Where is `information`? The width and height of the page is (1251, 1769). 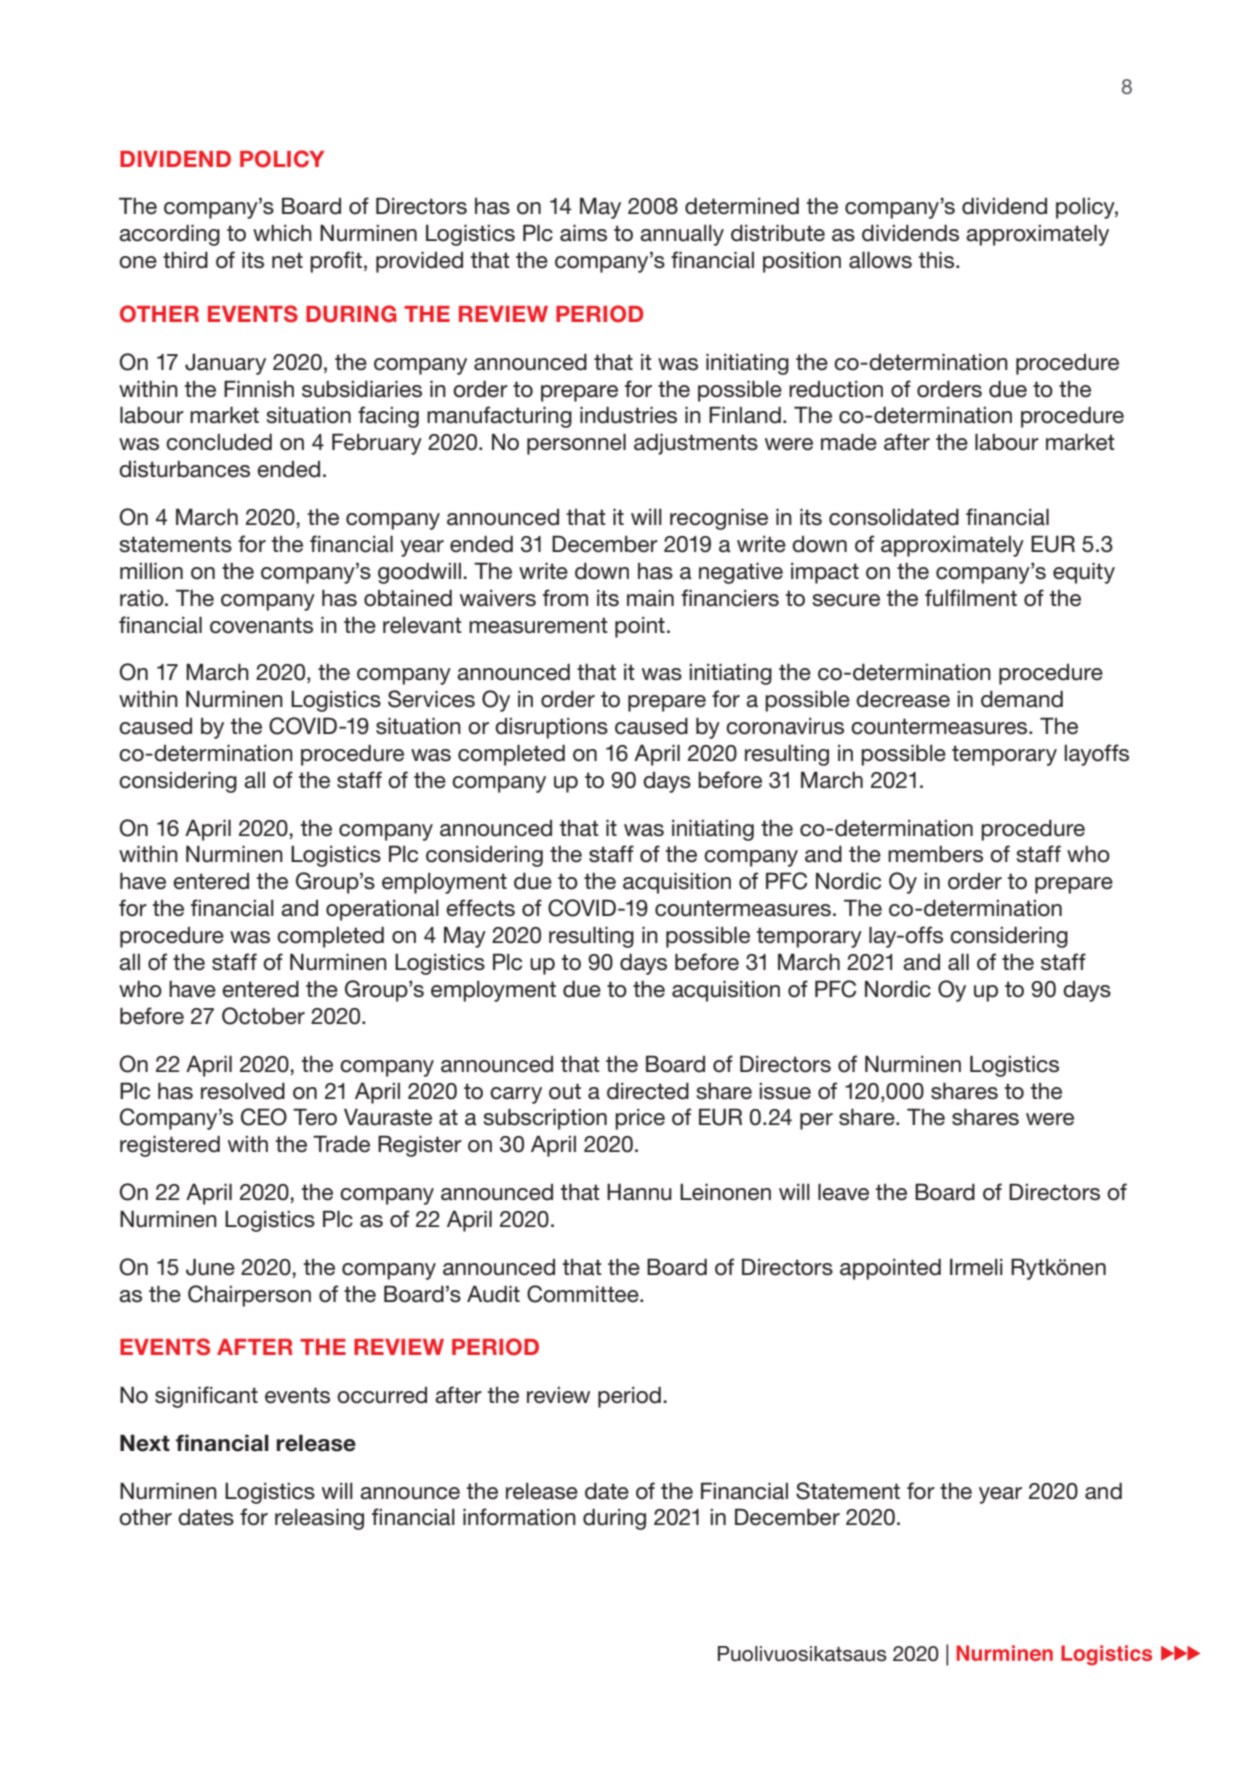
information is located at coordinates (519, 1517).
